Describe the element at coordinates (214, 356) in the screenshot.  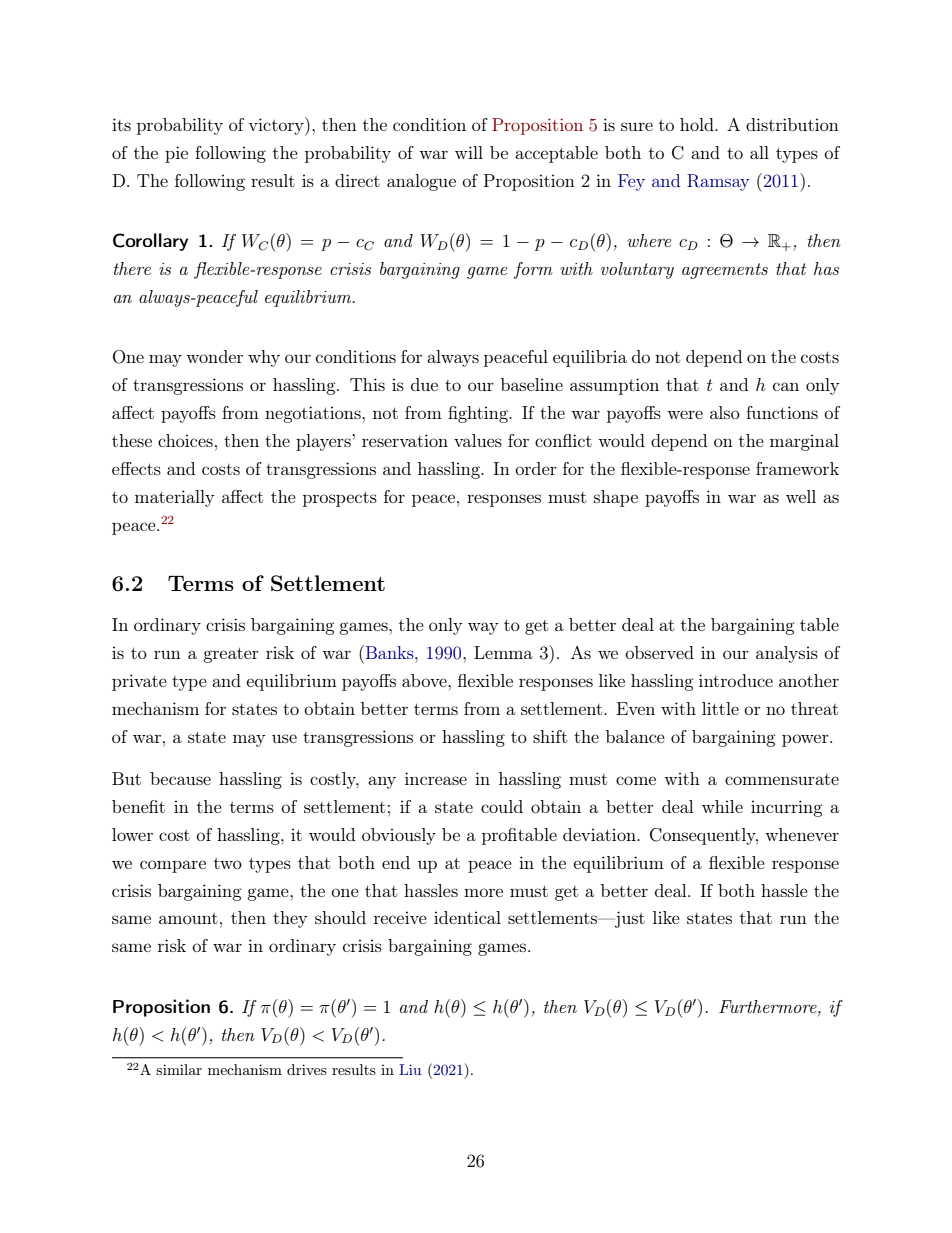
I see `wonder` at that location.
